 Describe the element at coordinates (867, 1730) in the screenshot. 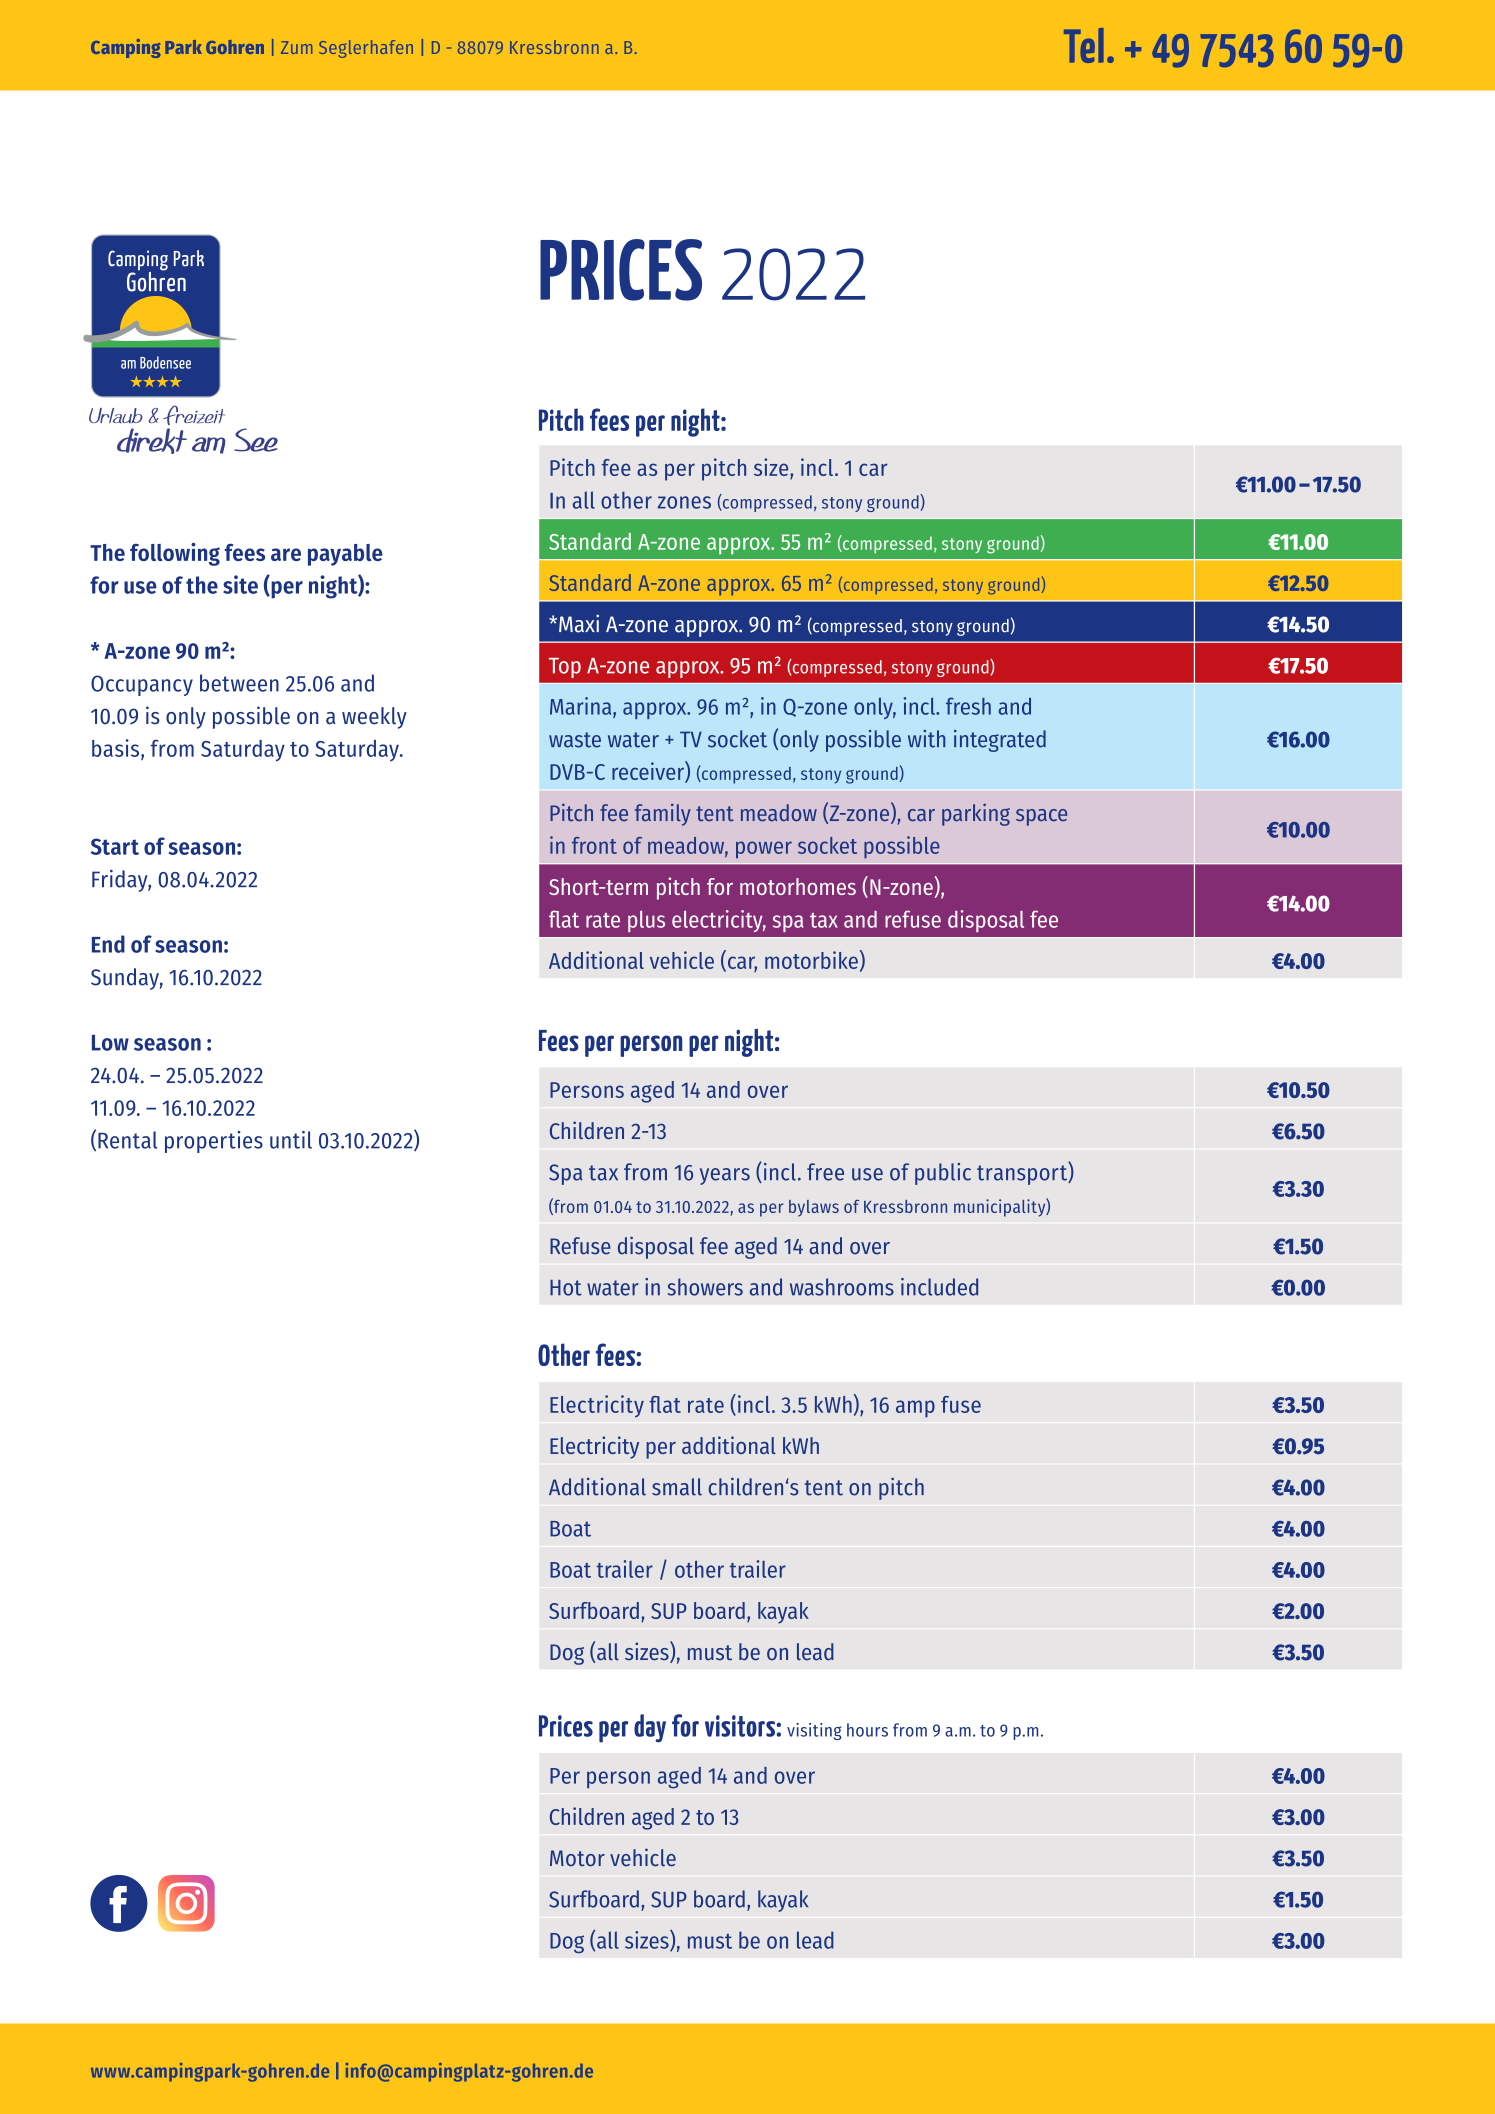

I see `hours` at that location.
